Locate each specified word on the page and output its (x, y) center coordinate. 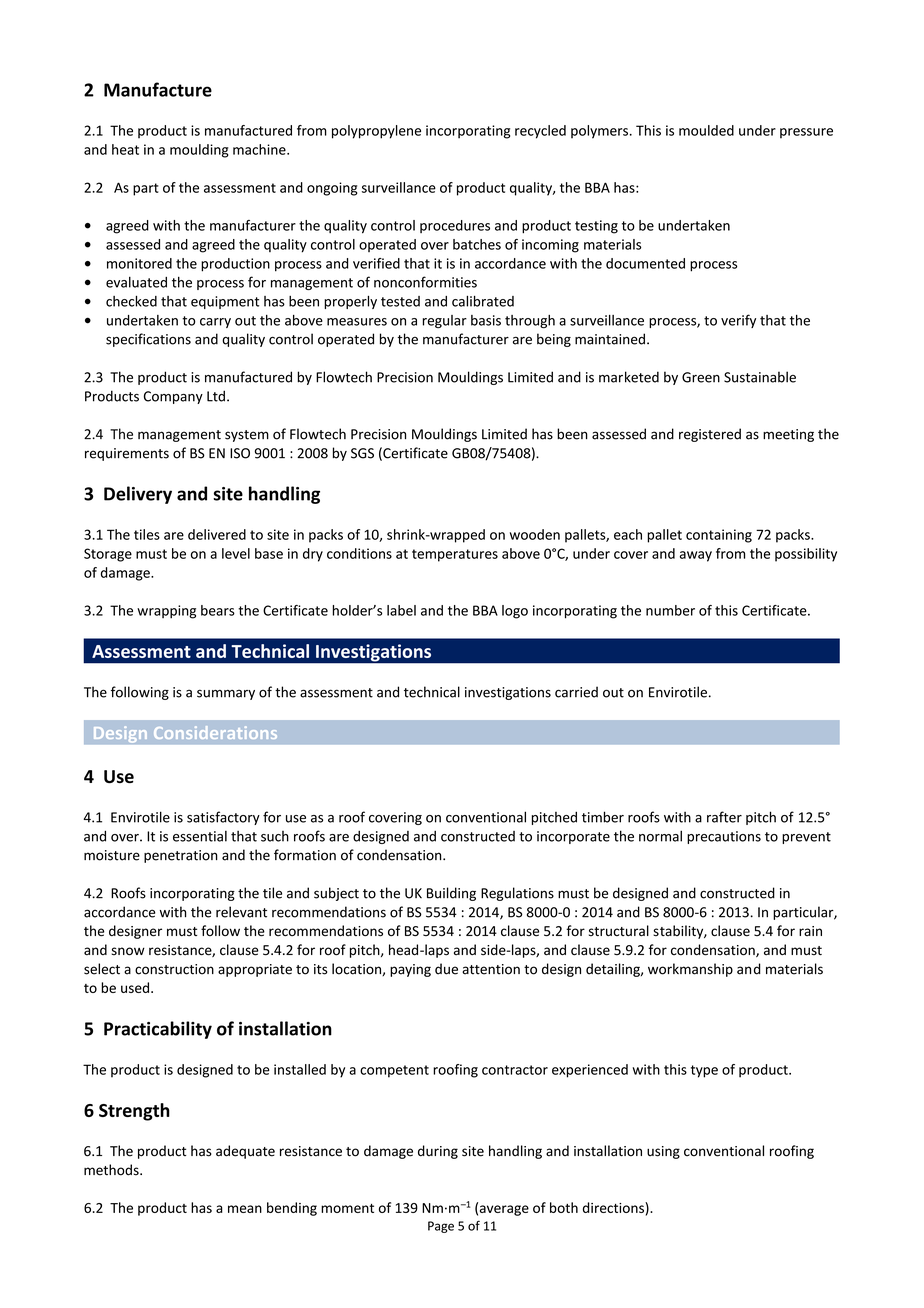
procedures (455, 226)
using (663, 1152)
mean (245, 1209)
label (401, 610)
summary (226, 694)
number (670, 610)
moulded (706, 130)
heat (125, 149)
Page (441, 1227)
